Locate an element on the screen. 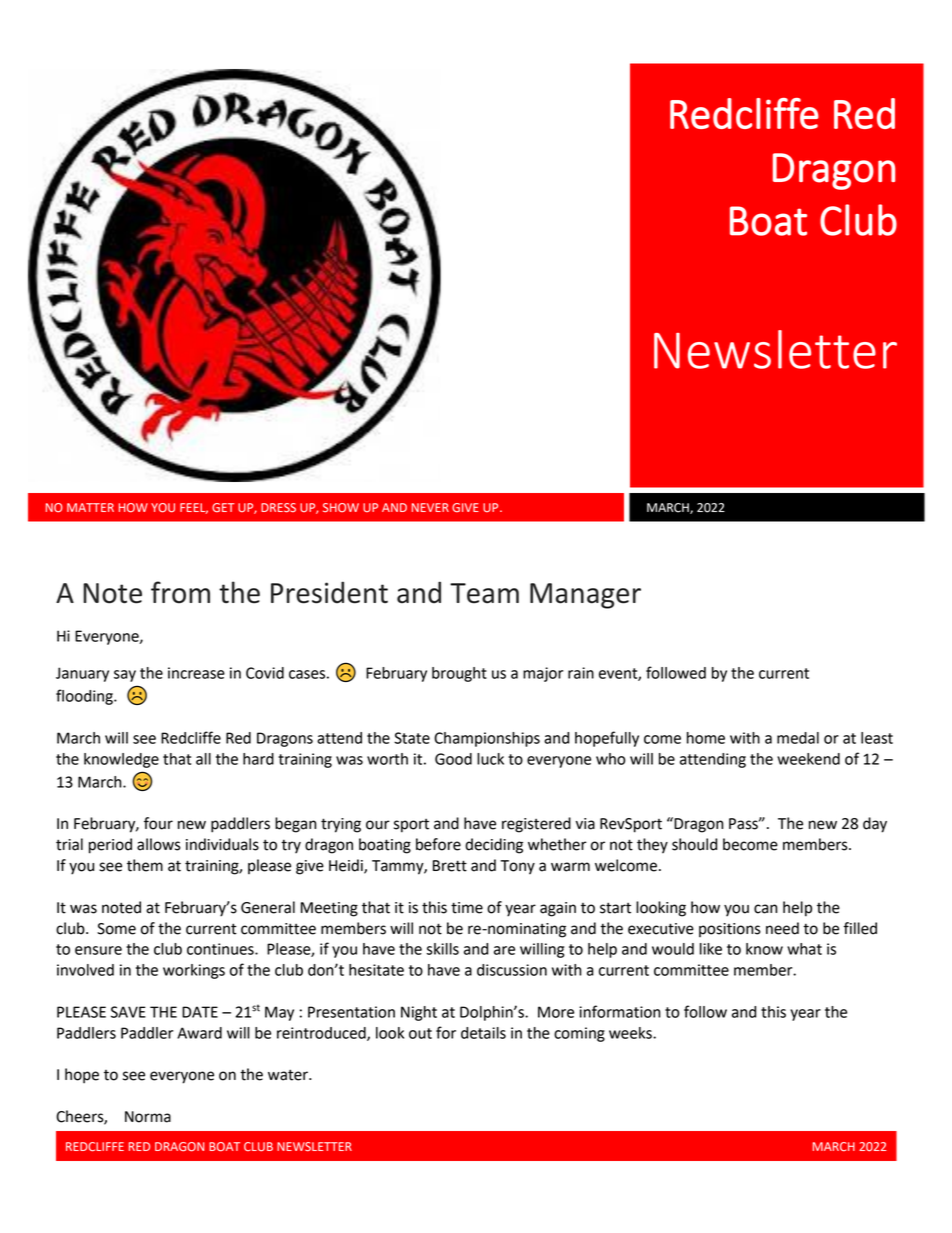 The height and width of the screenshot is (1233, 952). GET is located at coordinates (223, 507).
